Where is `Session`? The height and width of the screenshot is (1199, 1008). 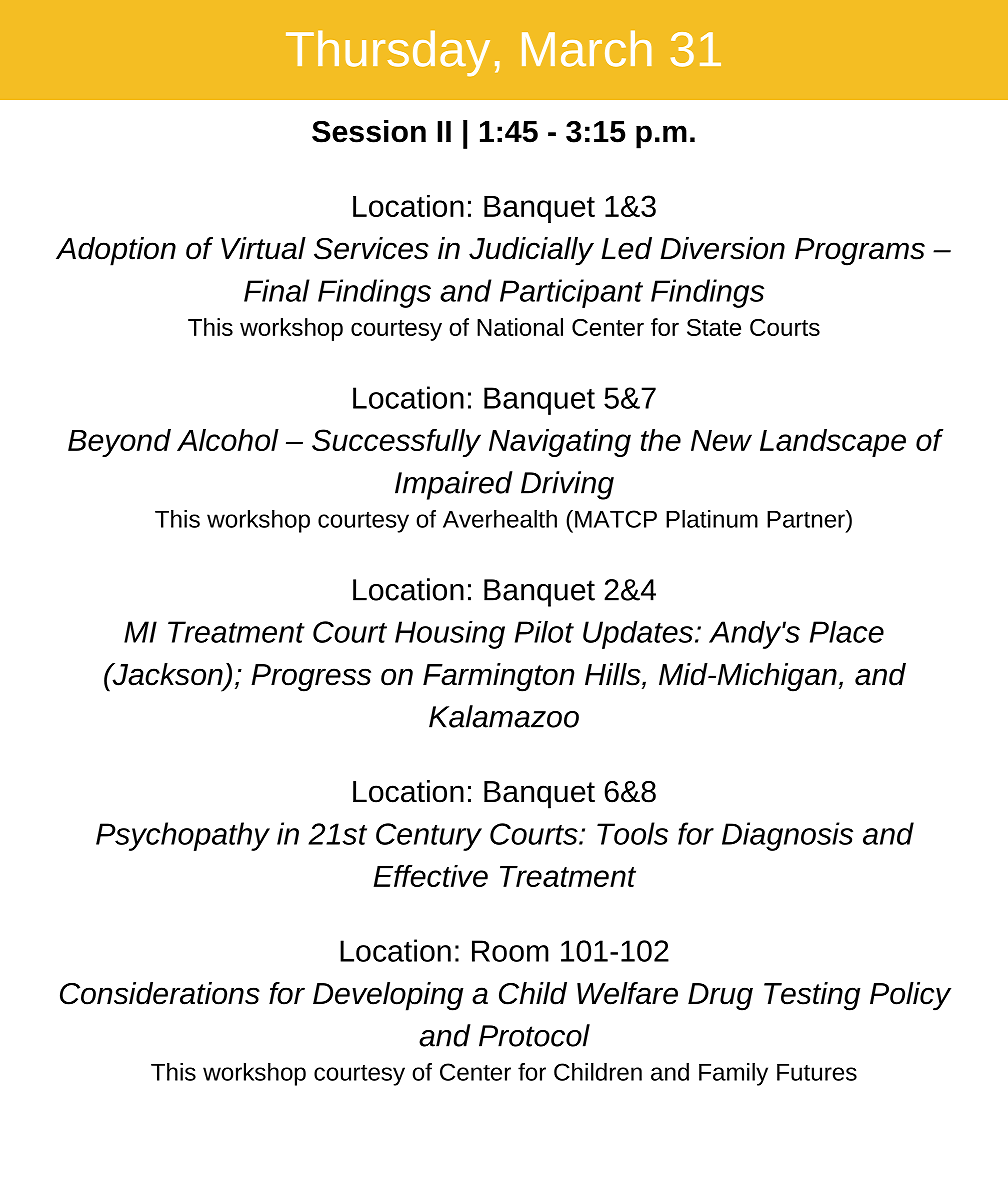 Session is located at coordinates (369, 131).
